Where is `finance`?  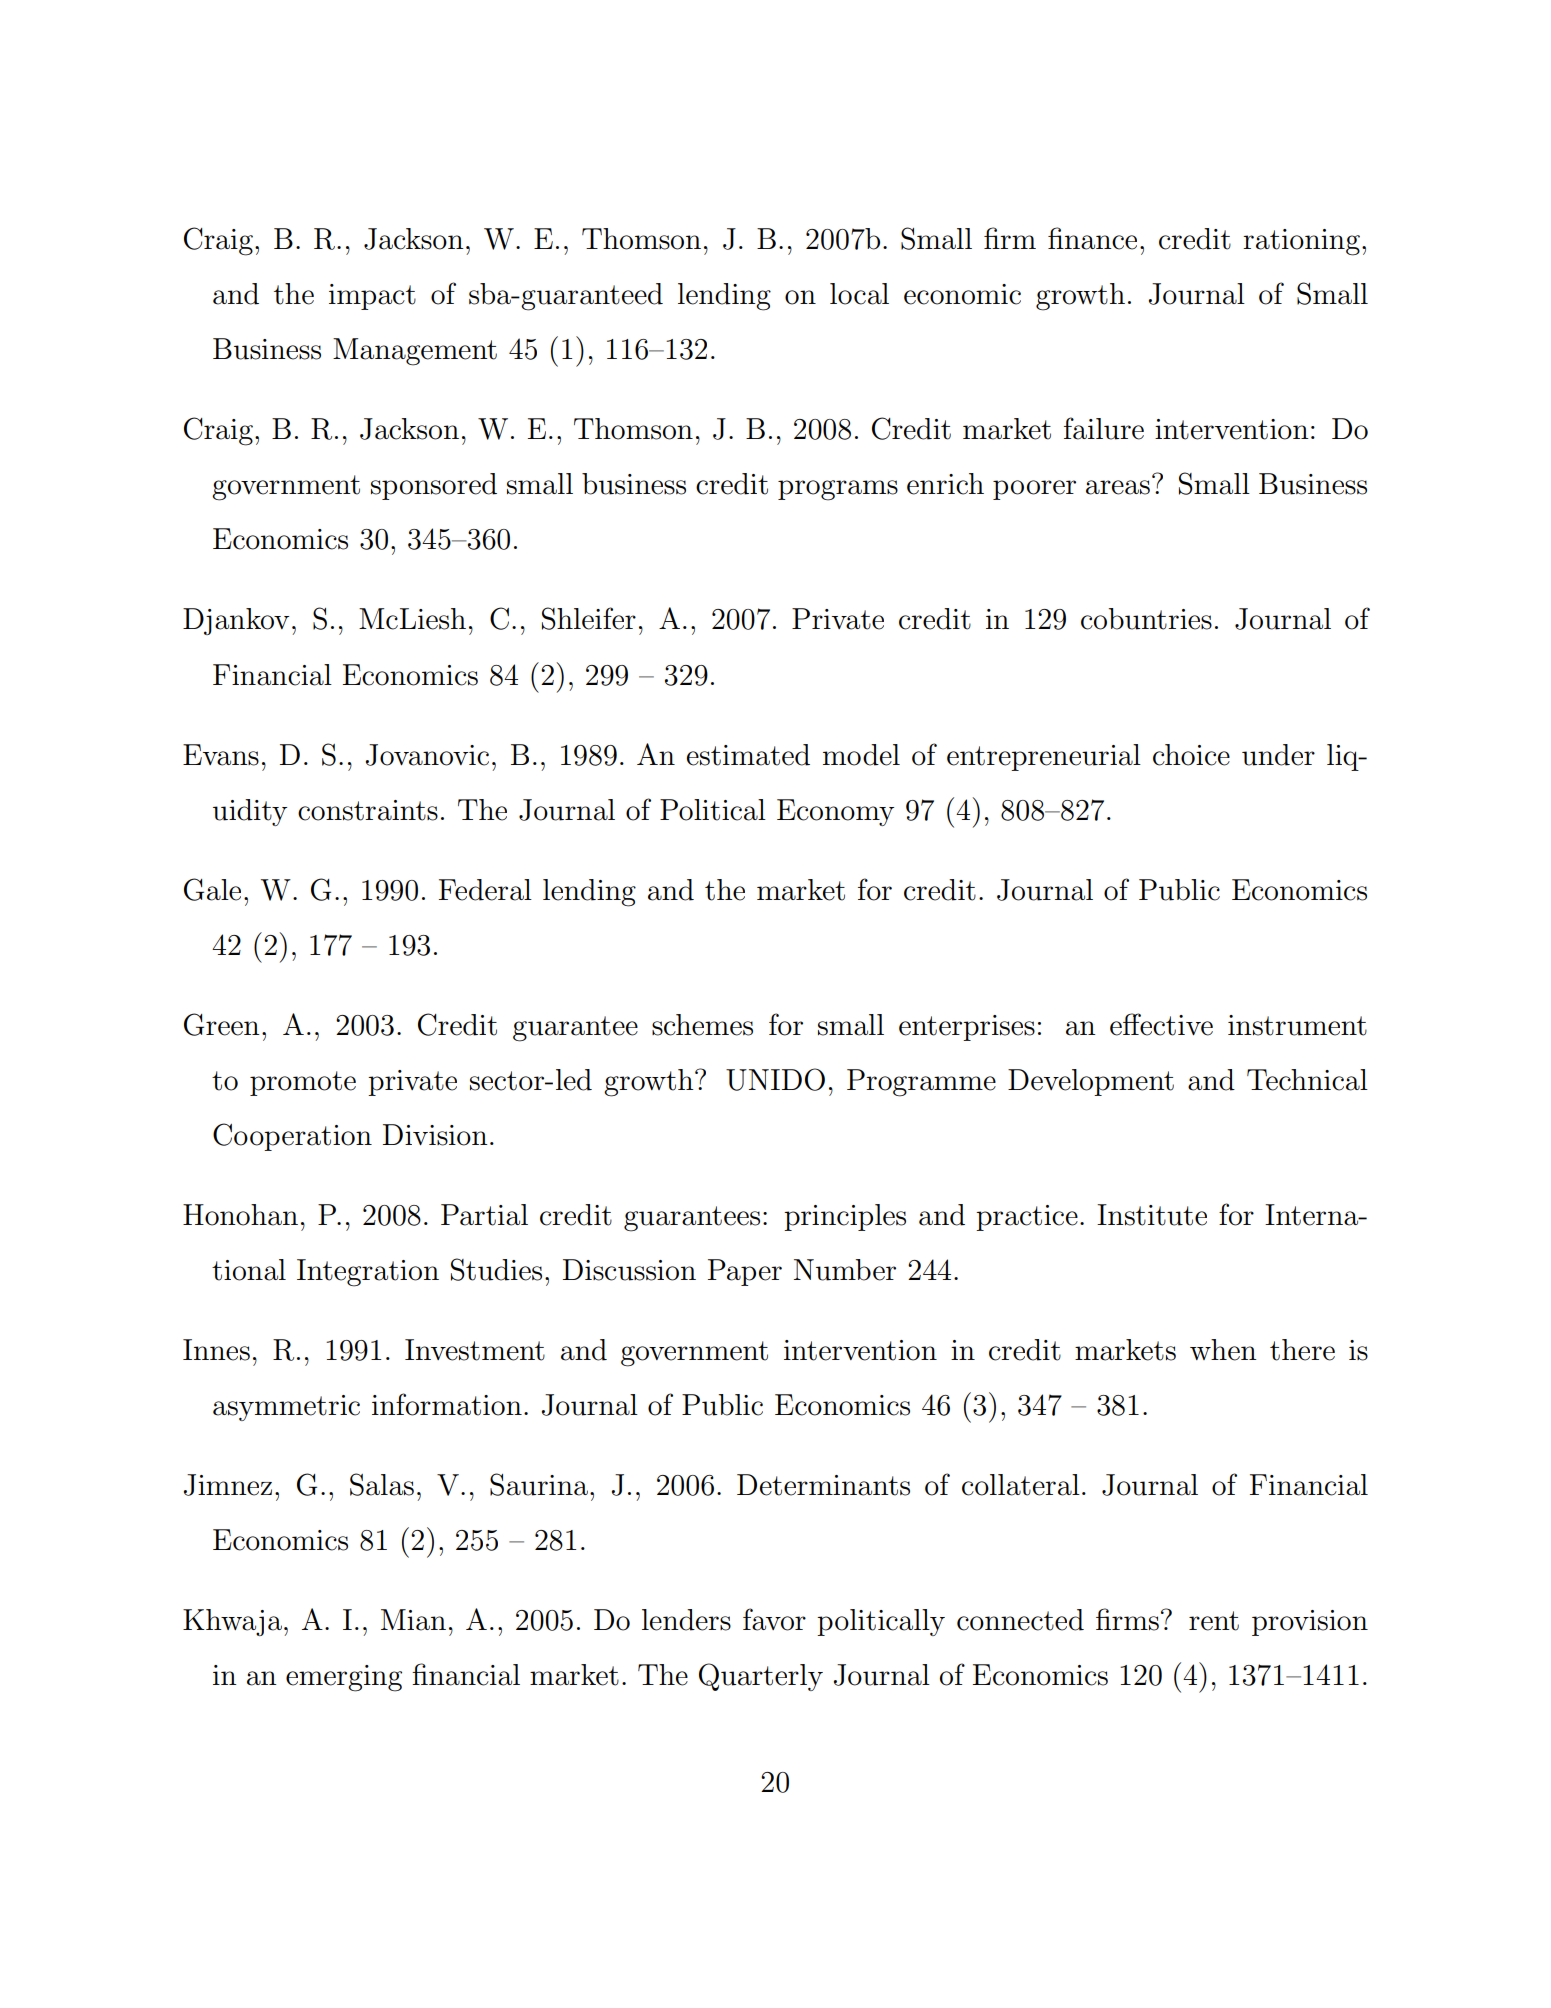 finance is located at coordinates (1092, 238).
